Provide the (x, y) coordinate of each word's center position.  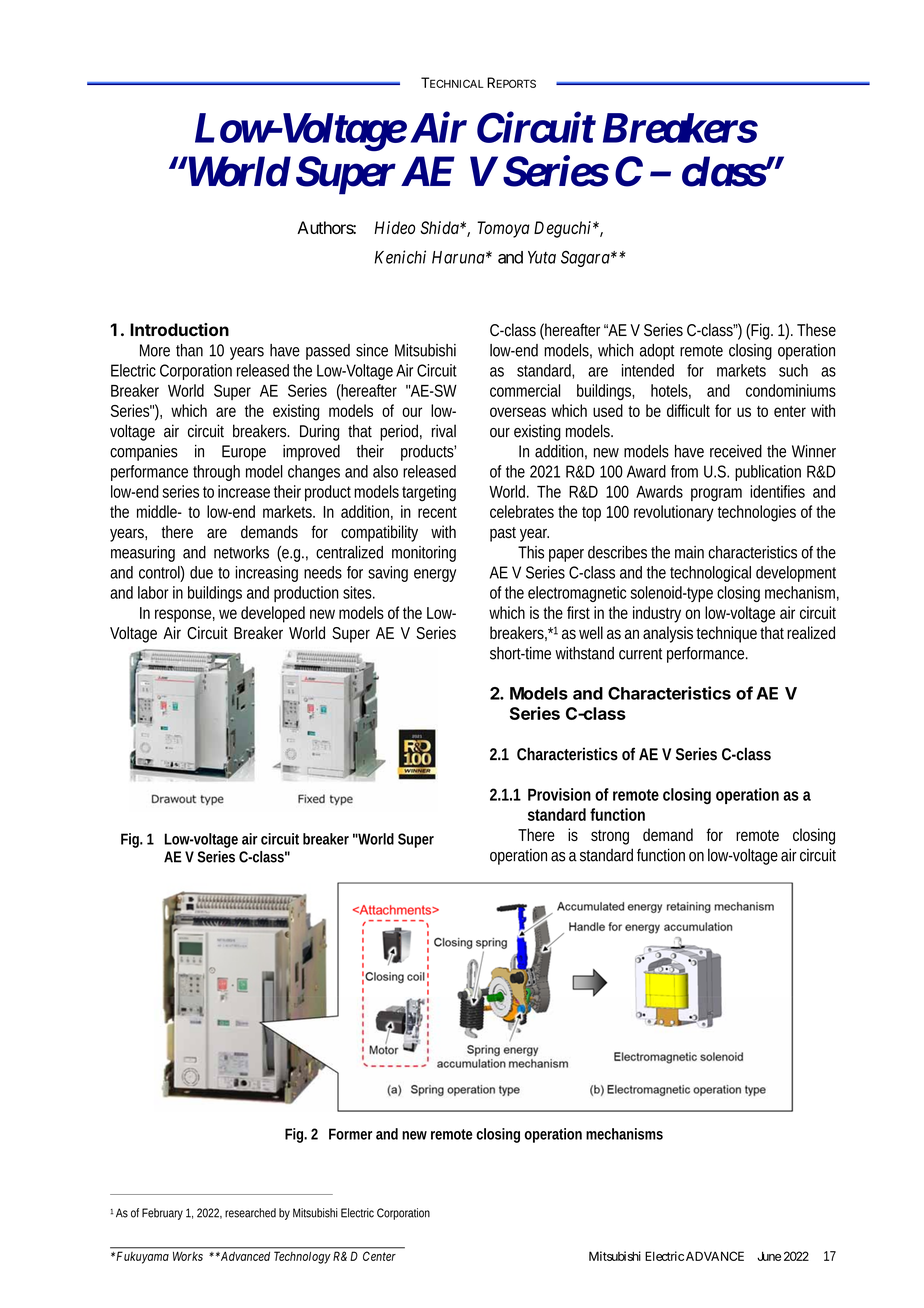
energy (435, 575)
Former (350, 1134)
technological (710, 574)
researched (250, 1213)
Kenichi (400, 257)
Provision (559, 794)
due (201, 572)
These (816, 330)
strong (610, 837)
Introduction (179, 329)
